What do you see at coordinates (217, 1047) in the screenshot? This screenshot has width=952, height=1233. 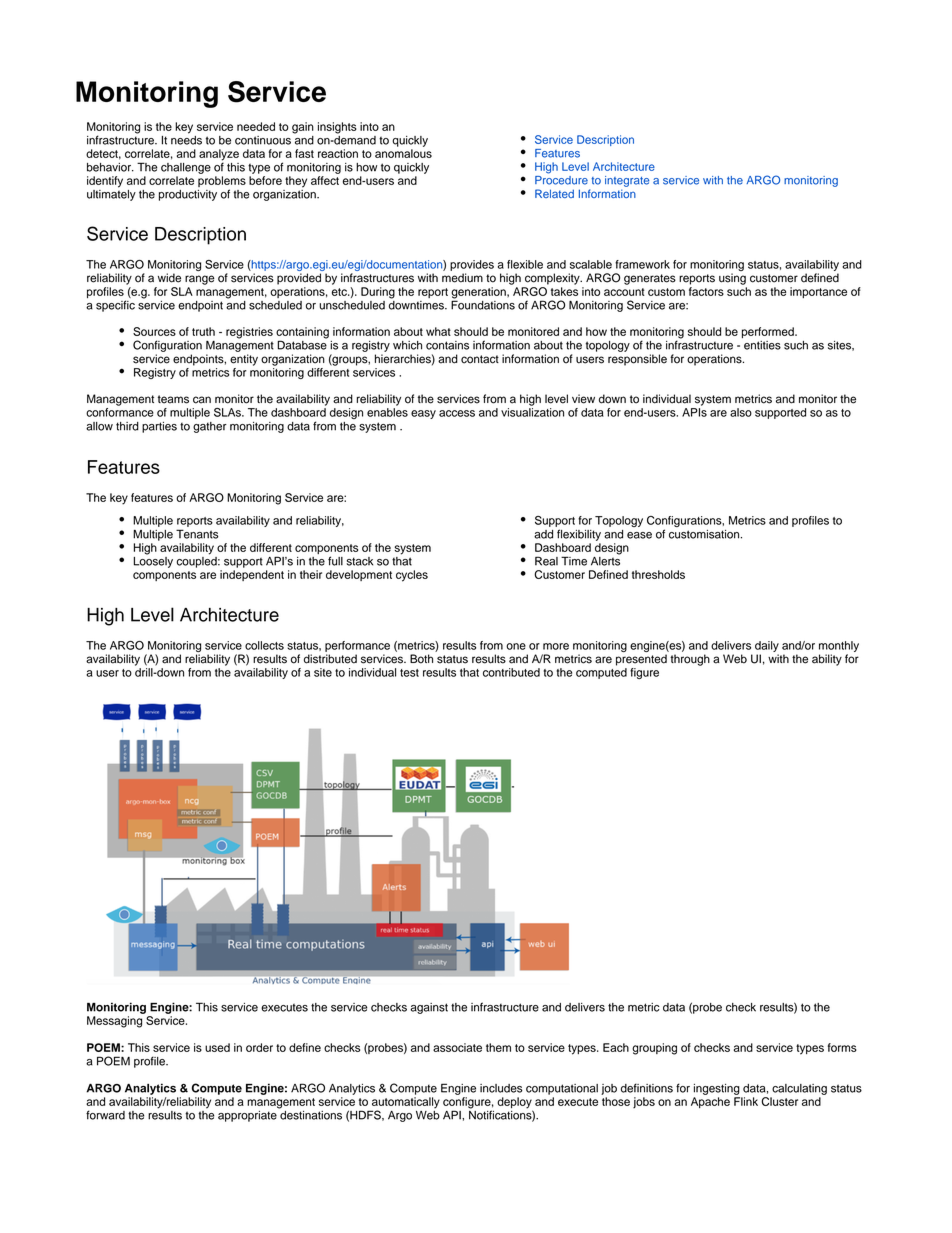 I see `used` at bounding box center [217, 1047].
